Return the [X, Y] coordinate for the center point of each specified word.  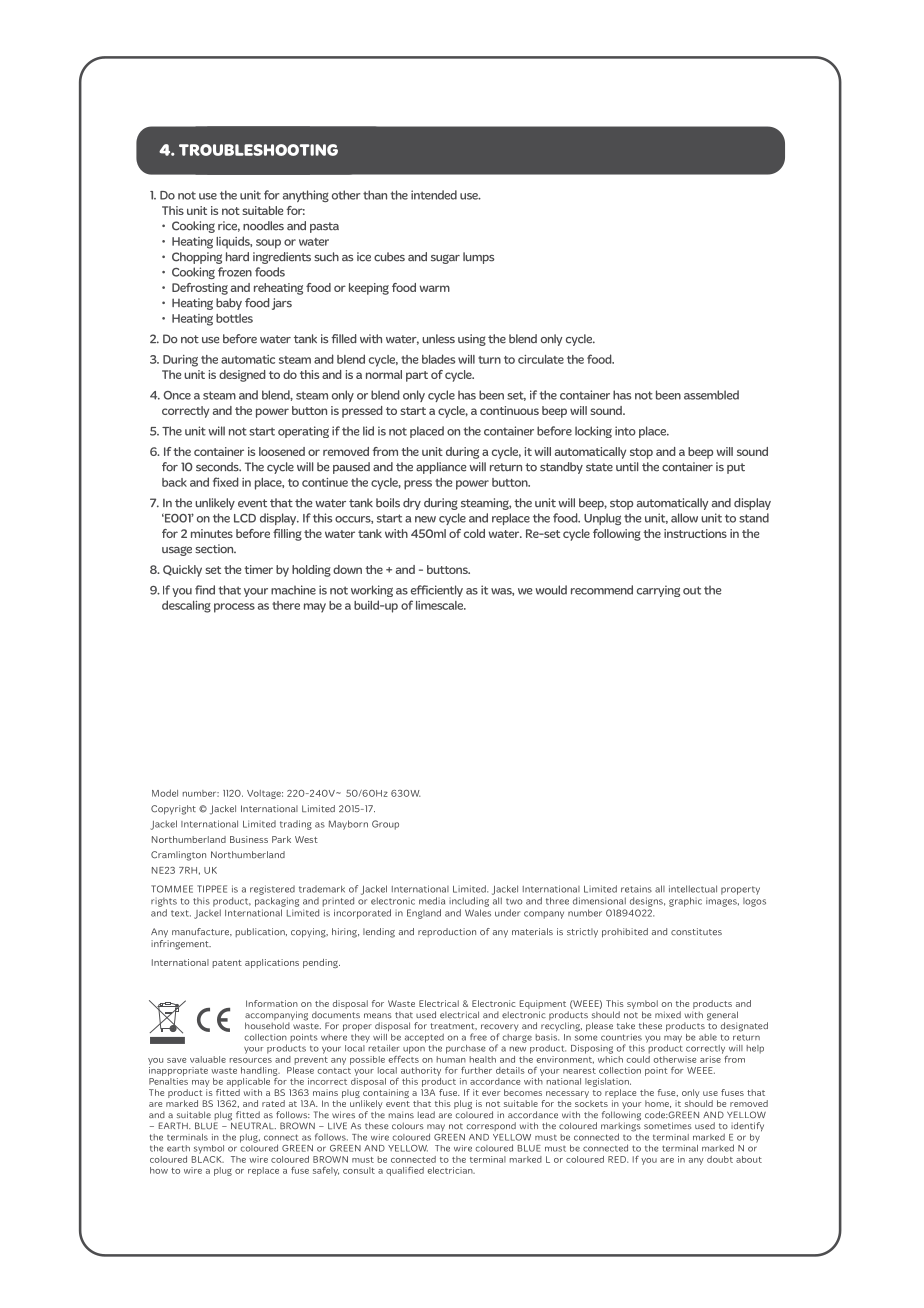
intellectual [693, 889]
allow [684, 518]
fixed [226, 482]
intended [434, 195]
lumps [478, 258]
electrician [451, 1170]
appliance [441, 468]
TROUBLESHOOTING [258, 150]
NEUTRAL [252, 1124]
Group [385, 825]
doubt [720, 1159]
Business [249, 839]
